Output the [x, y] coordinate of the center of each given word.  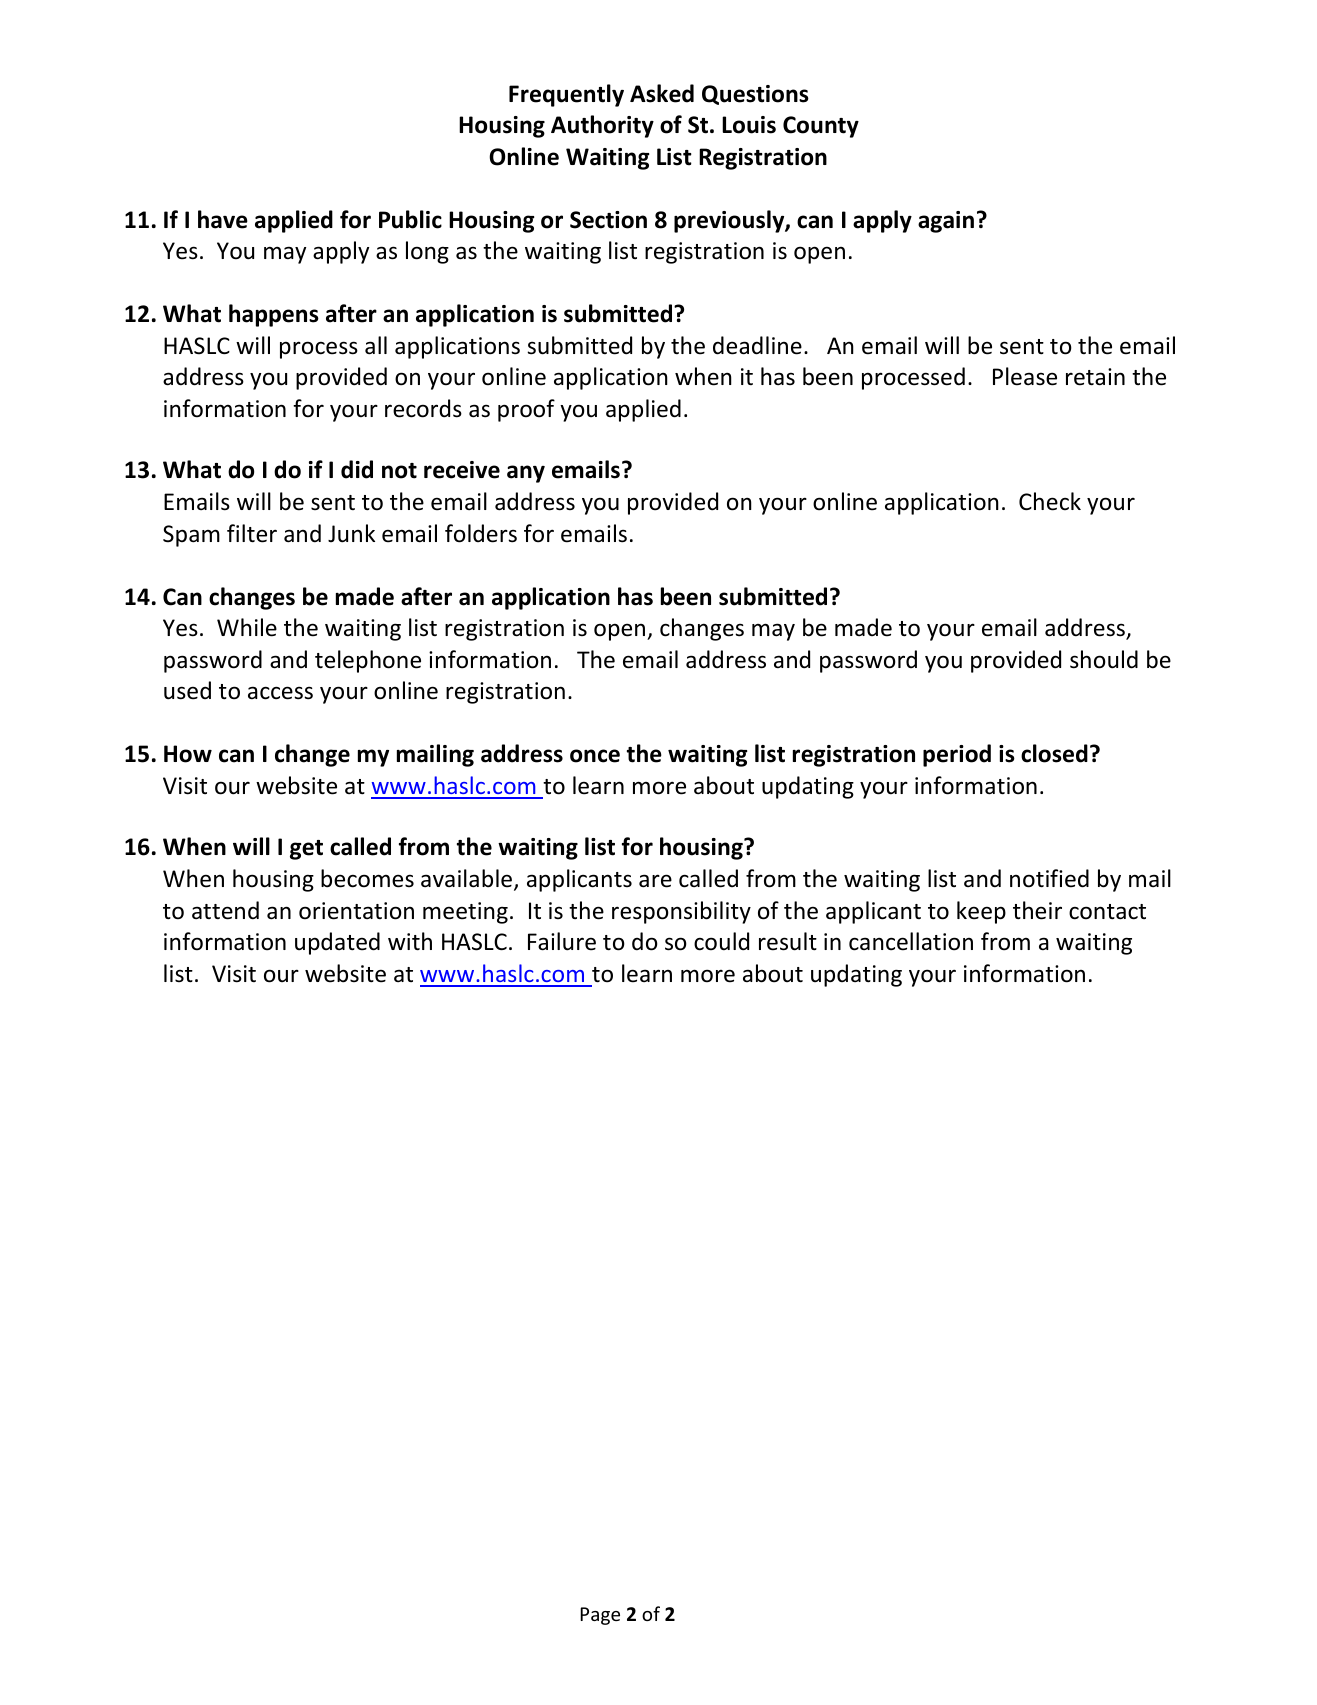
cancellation [911, 941]
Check [1050, 501]
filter [252, 533]
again [946, 222]
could [721, 941]
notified [1049, 878]
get [306, 850]
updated [337, 943]
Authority [602, 126]
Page [600, 1616]
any [526, 474]
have [223, 219]
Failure [562, 941]
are [655, 881]
